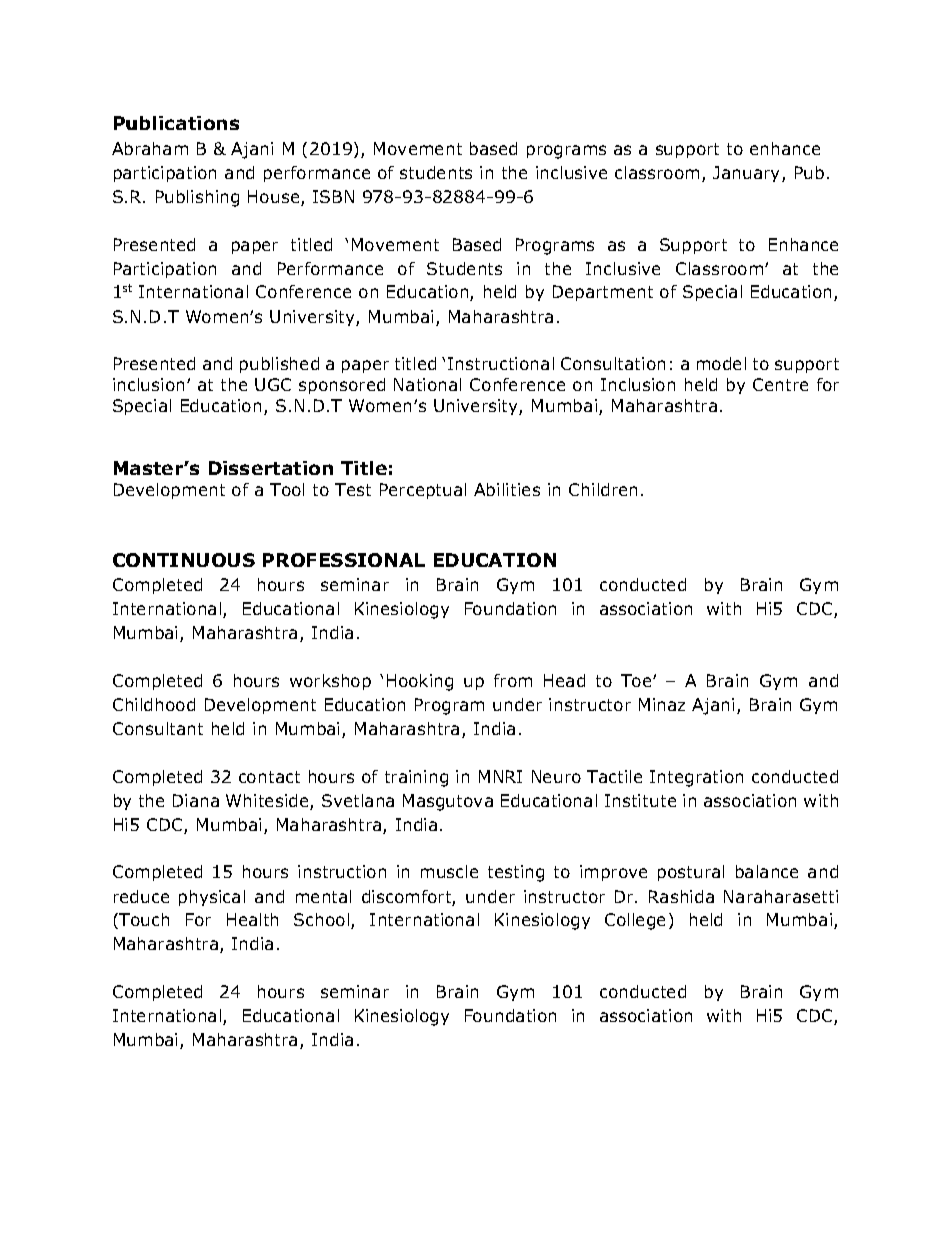  I want to click on Perceptual, so click(423, 491).
